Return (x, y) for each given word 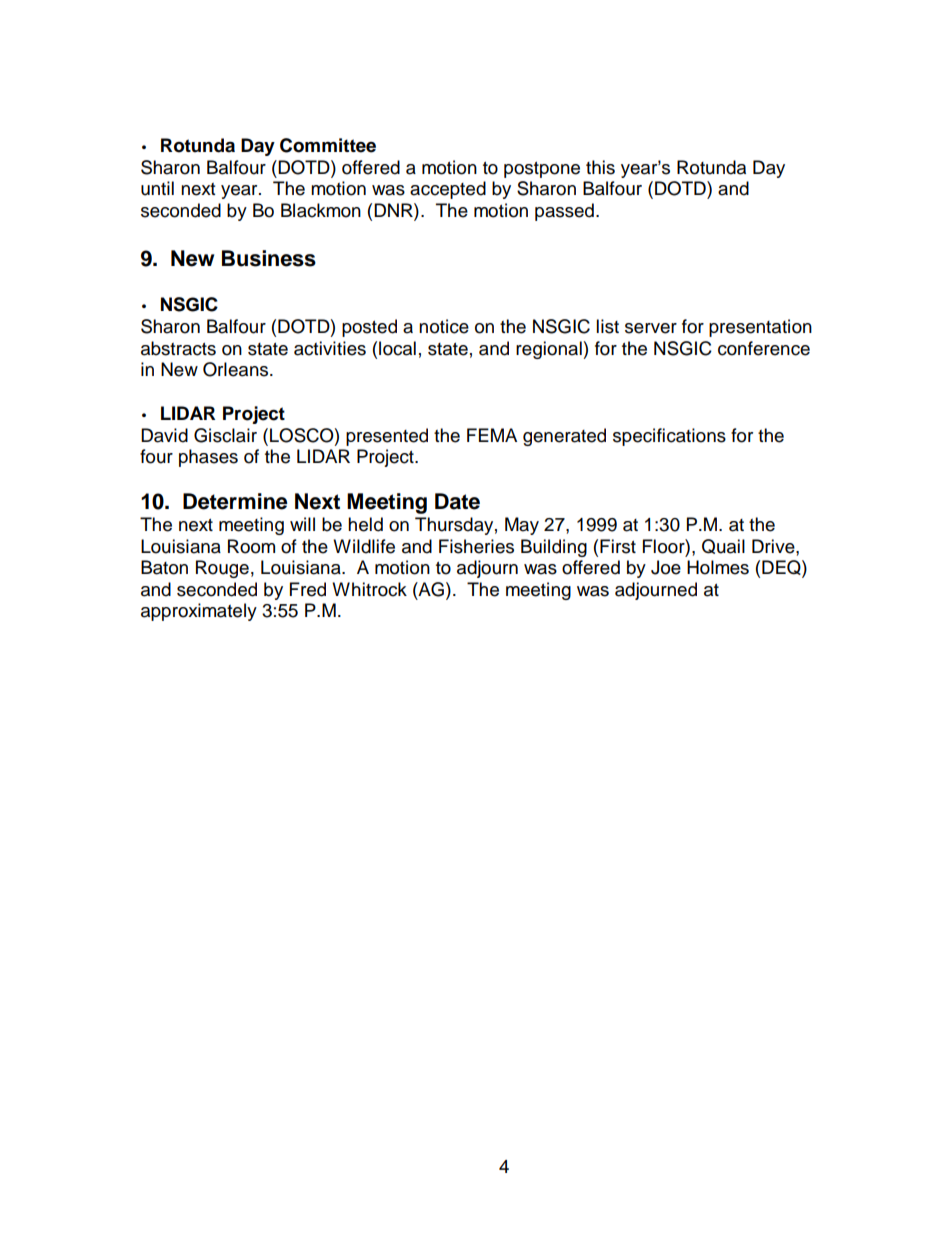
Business (269, 258)
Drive (774, 546)
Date (457, 501)
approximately (199, 612)
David (164, 435)
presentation (760, 328)
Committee (328, 145)
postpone (542, 170)
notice (444, 326)
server (651, 328)
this (600, 167)
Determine (235, 501)
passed (564, 212)
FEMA (492, 435)
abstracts (178, 348)
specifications (669, 437)
